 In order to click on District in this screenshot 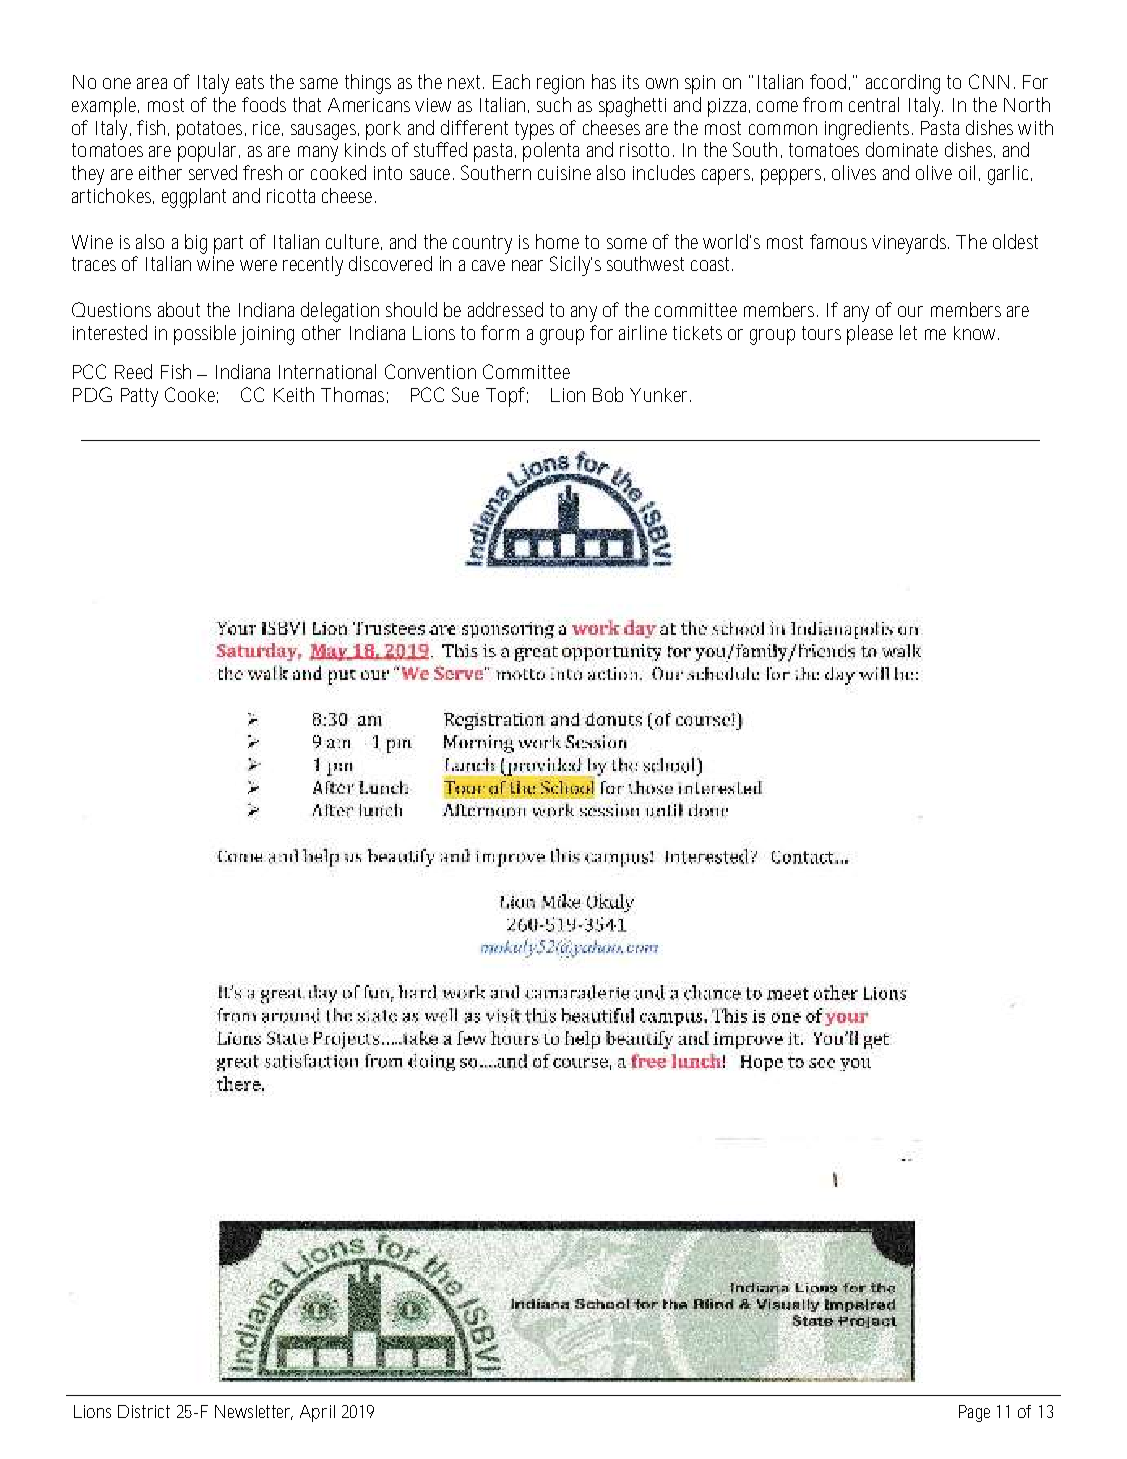, I will do `click(144, 1411)`.
